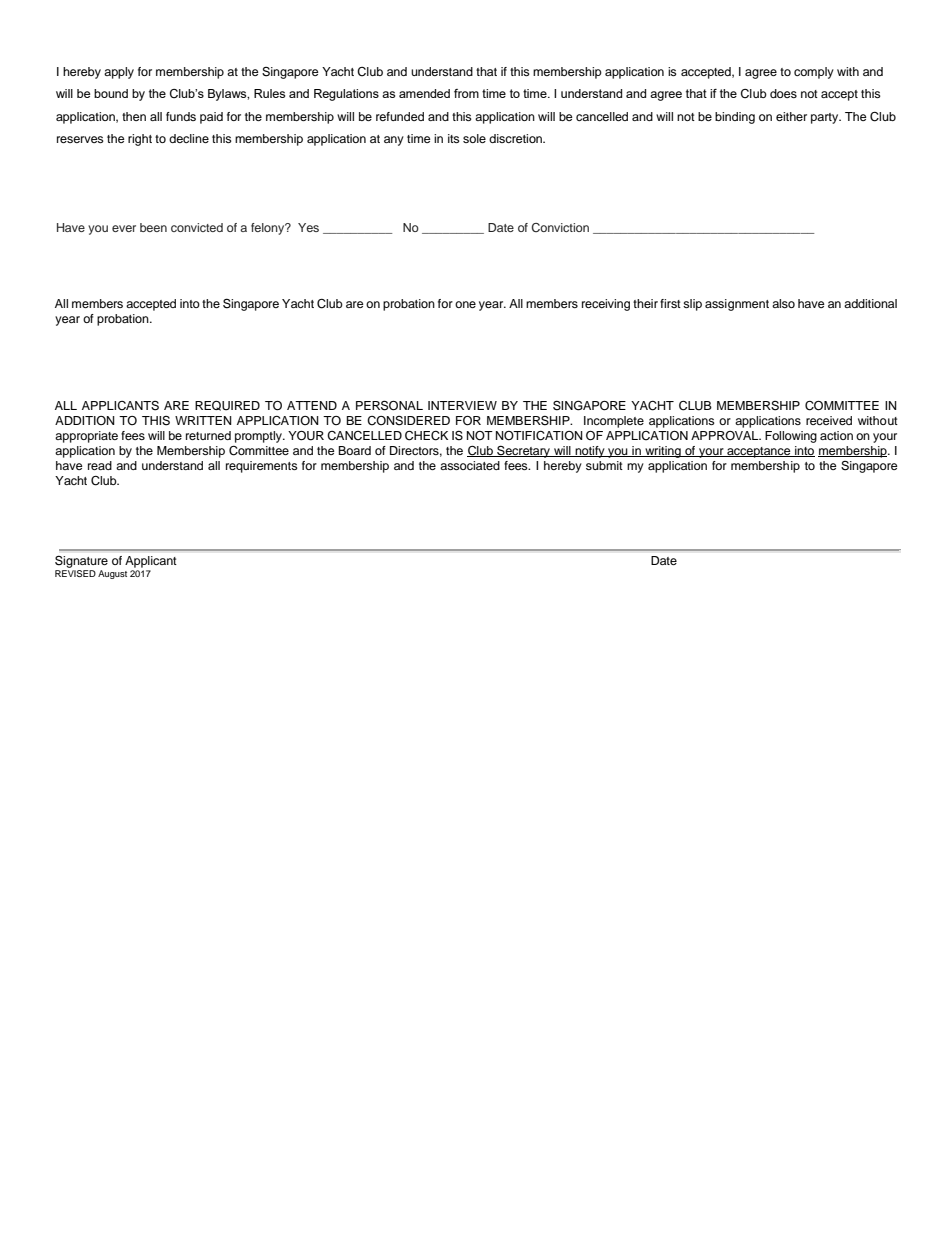 The width and height of the document is (952, 1233). What do you see at coordinates (208, 435) in the document?
I see `returned` at bounding box center [208, 435].
